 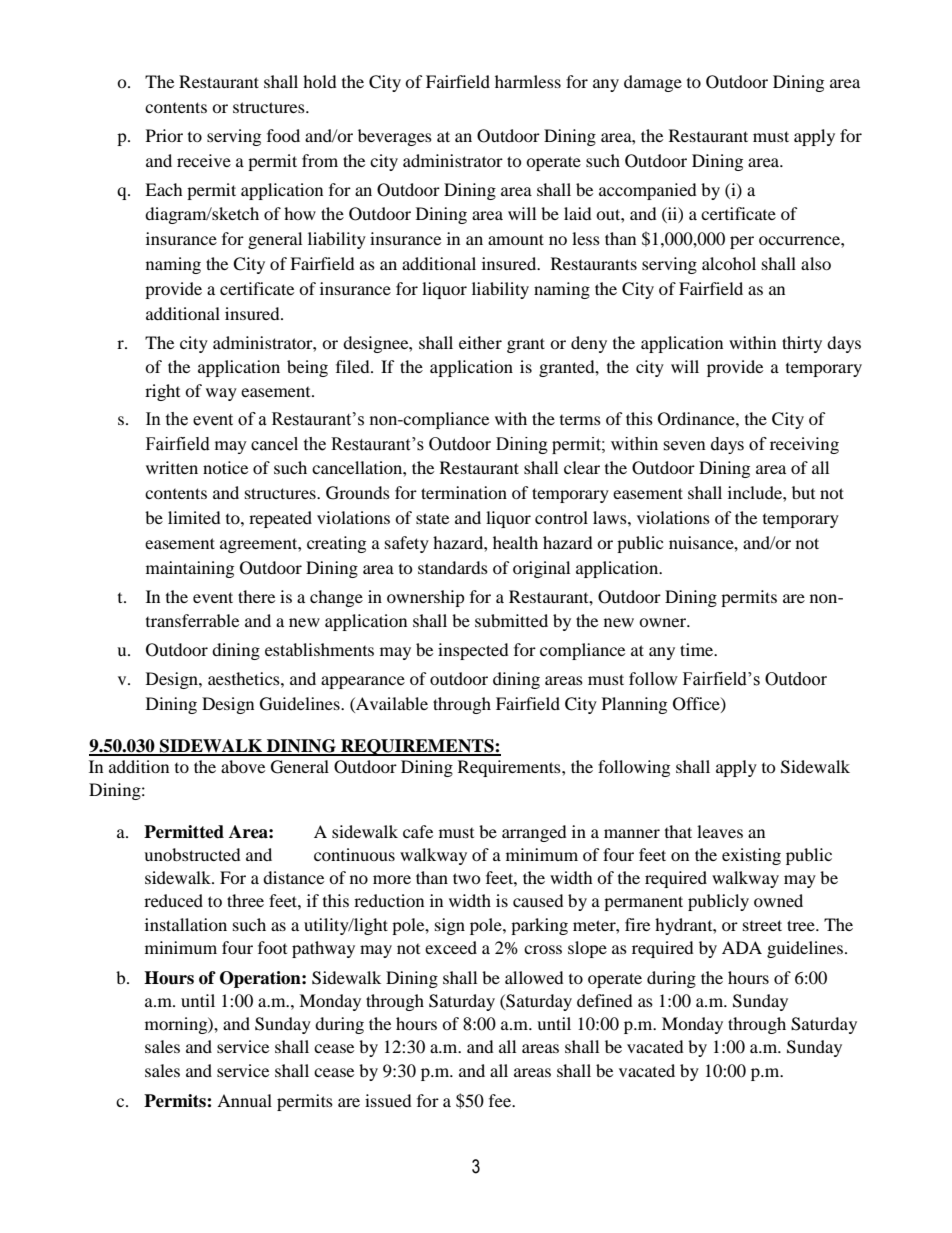 What do you see at coordinates (534, 833) in the page?
I see `arranged` at bounding box center [534, 833].
